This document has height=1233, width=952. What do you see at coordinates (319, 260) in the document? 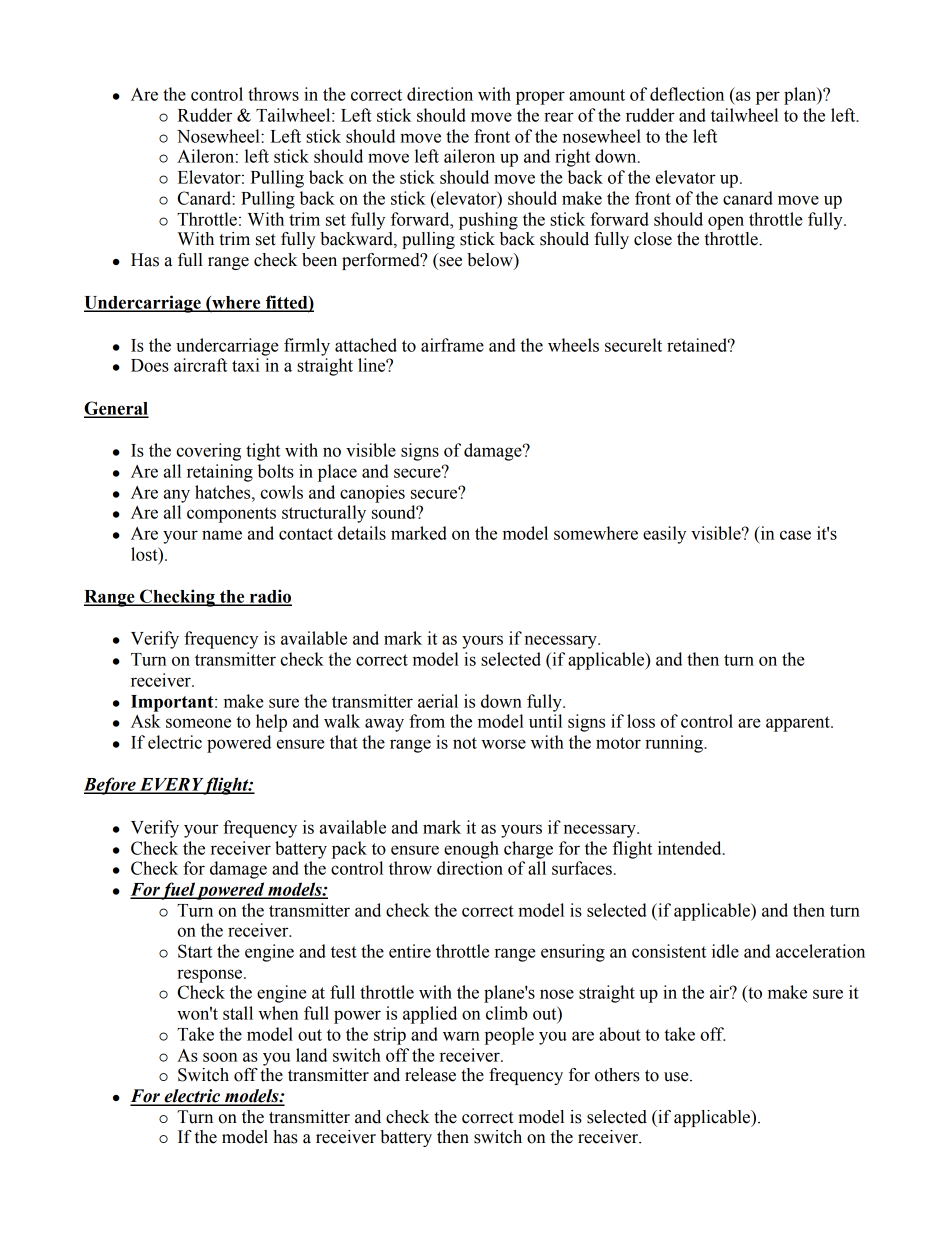
I see `been` at bounding box center [319, 260].
